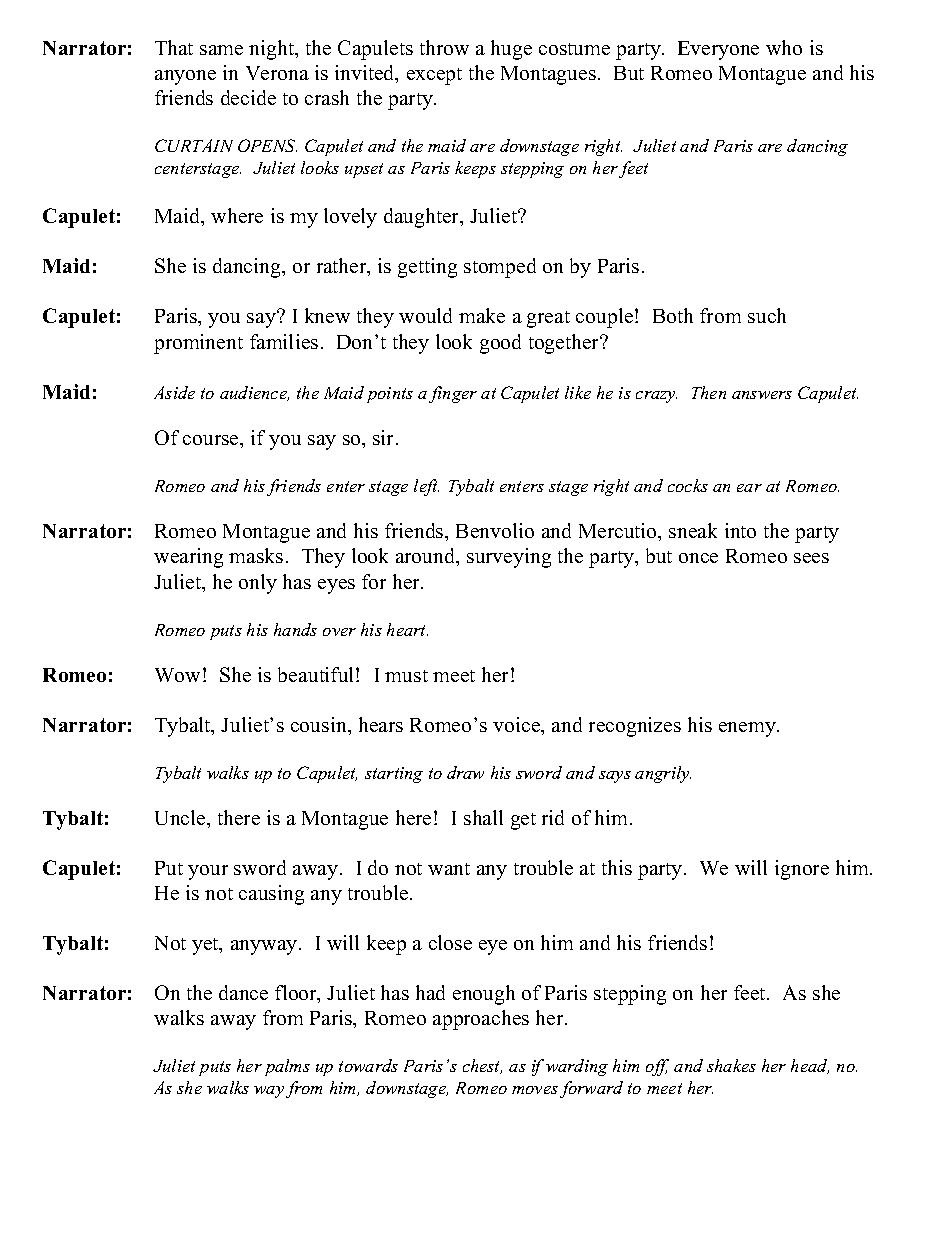  Describe the element at coordinates (509, 558) in the page. I see `surveying` at that location.
